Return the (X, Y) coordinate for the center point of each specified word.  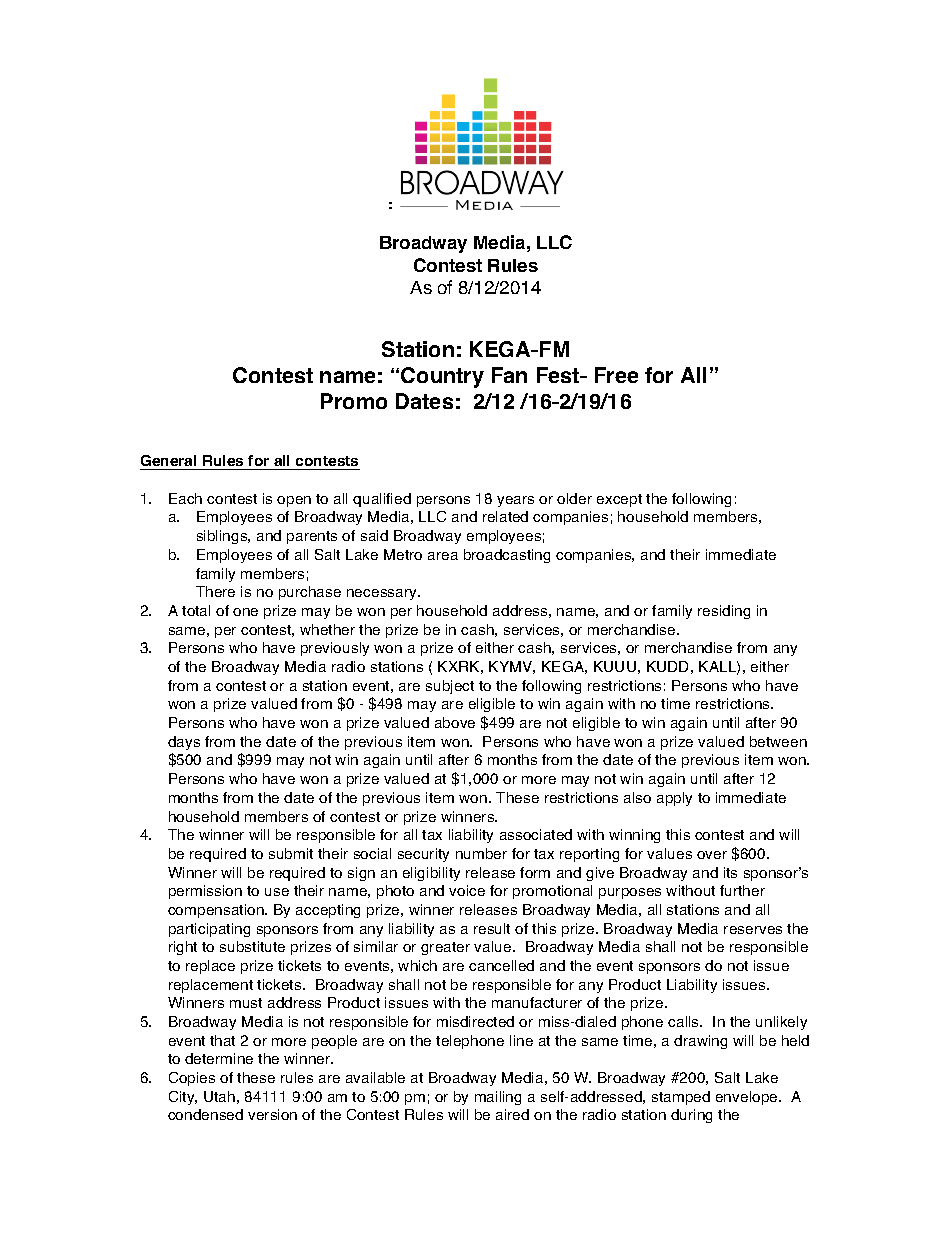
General (168, 460)
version (272, 1114)
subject (450, 687)
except (619, 500)
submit (291, 853)
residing (724, 612)
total (196, 610)
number (481, 853)
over (712, 855)
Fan (509, 375)
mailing (498, 1098)
